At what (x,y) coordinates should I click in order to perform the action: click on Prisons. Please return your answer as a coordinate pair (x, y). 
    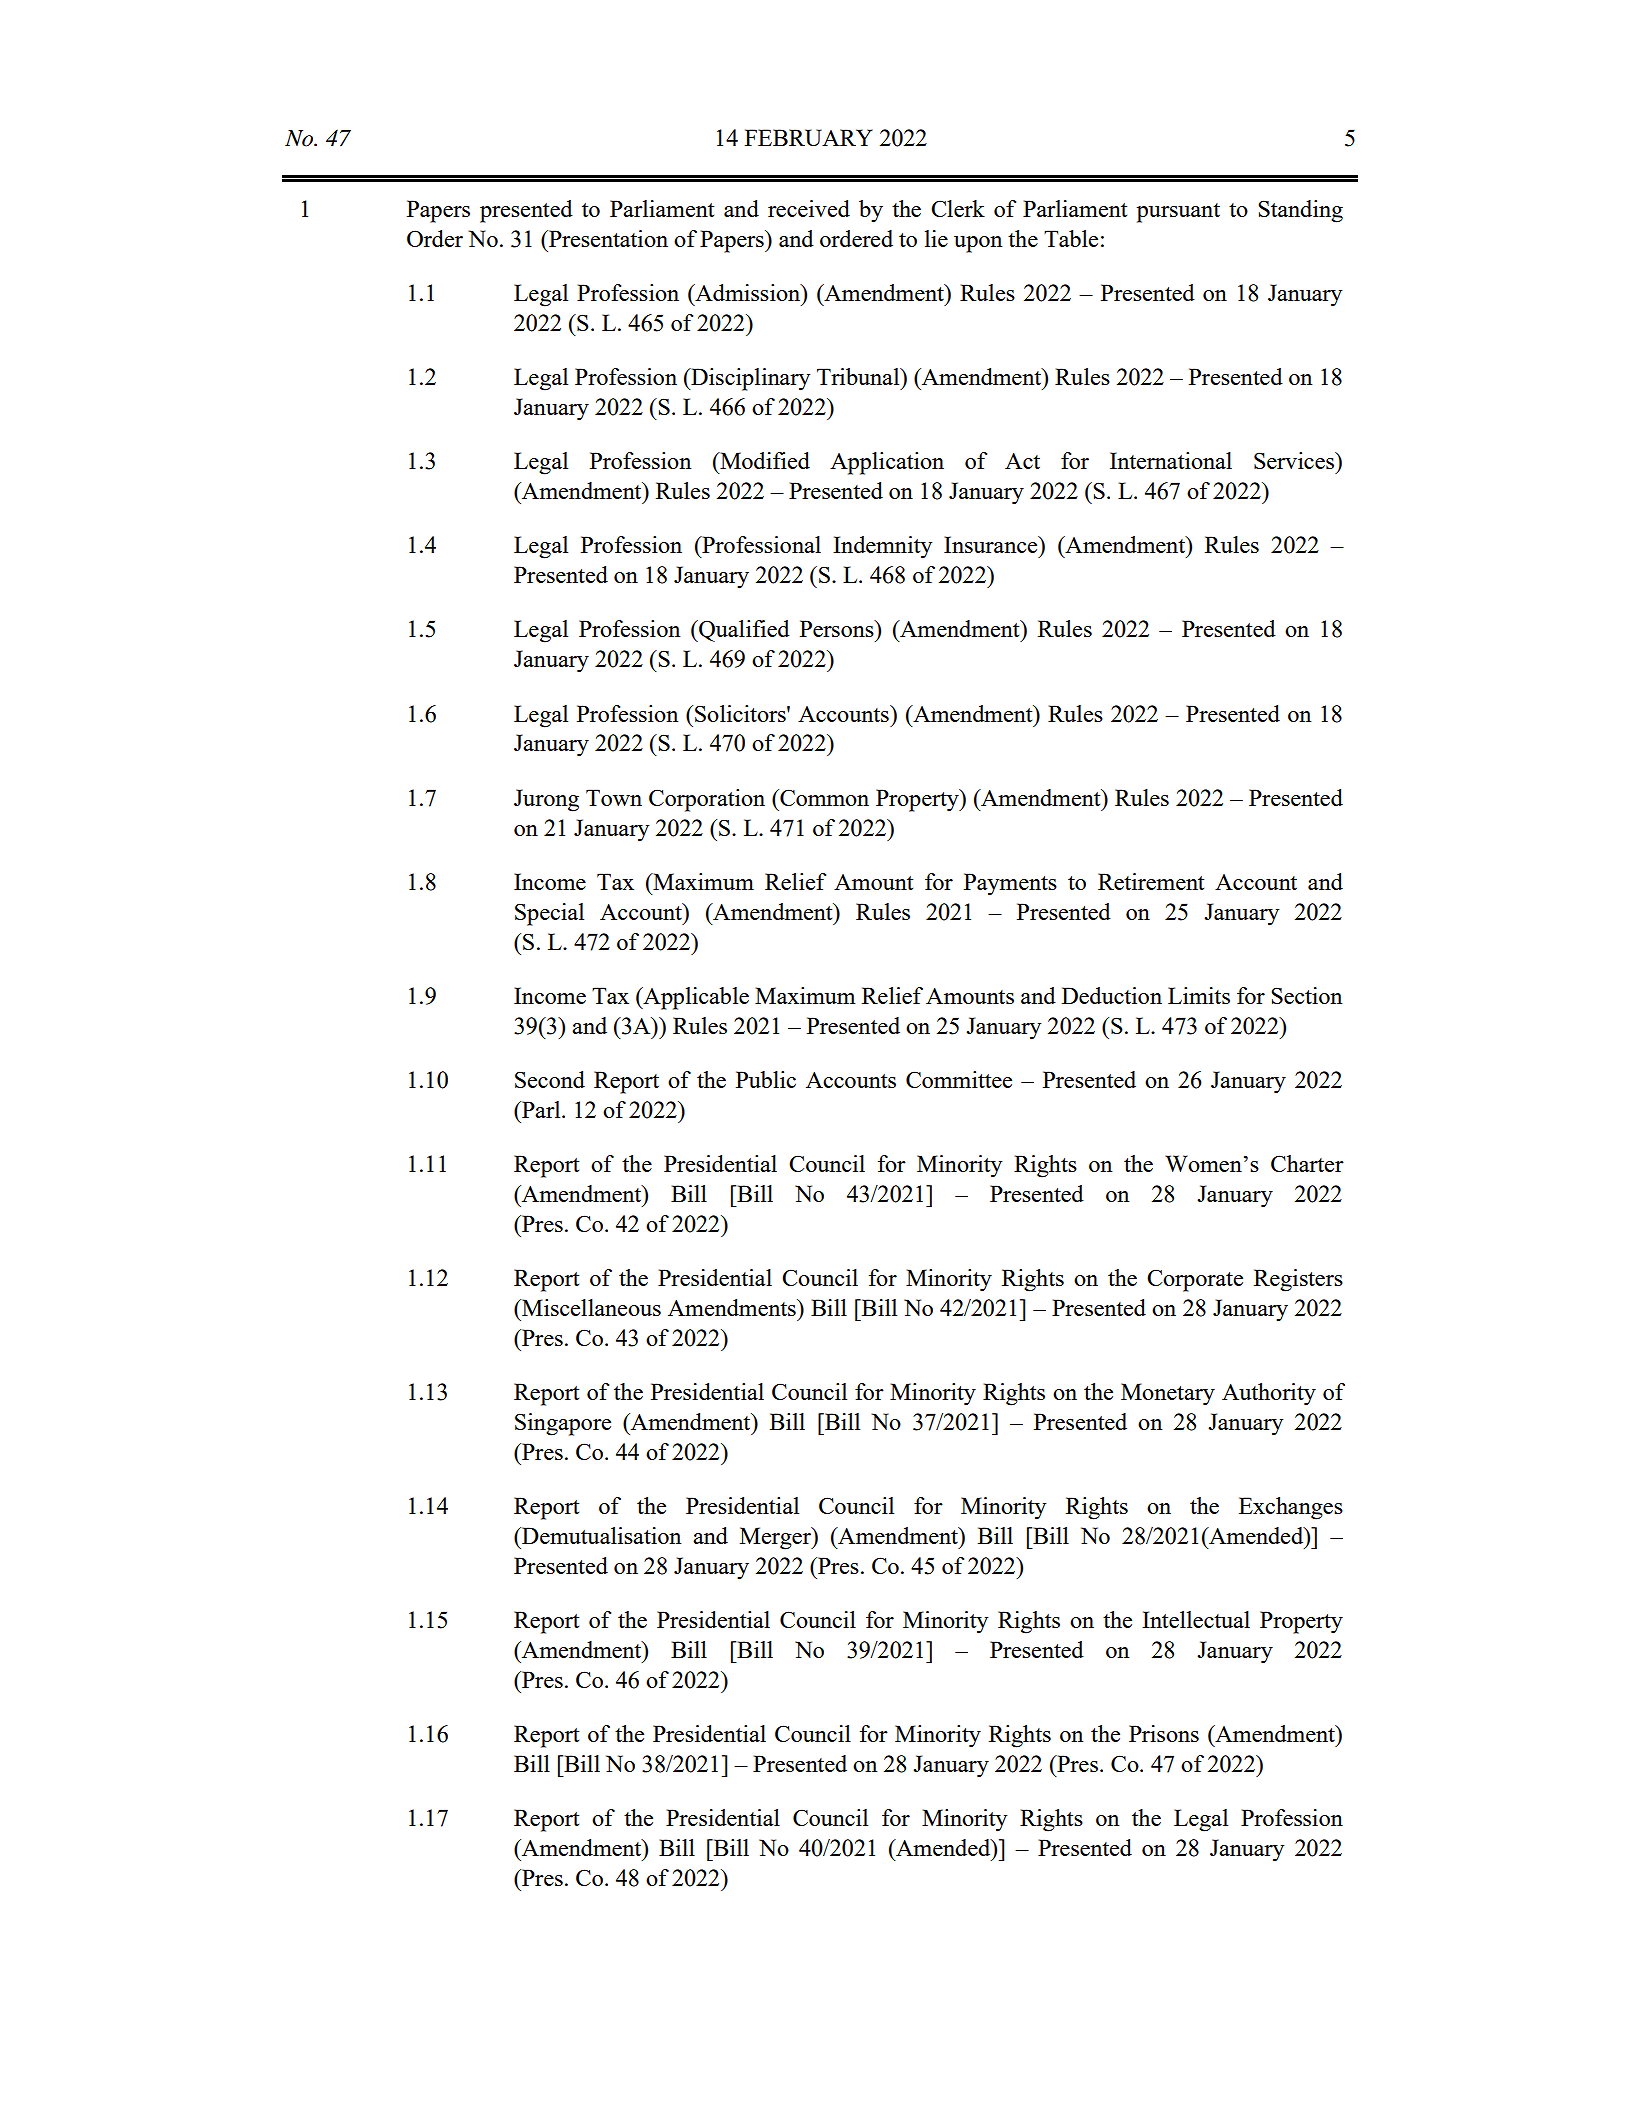
    Looking at the image, I should click on (1164, 1733).
